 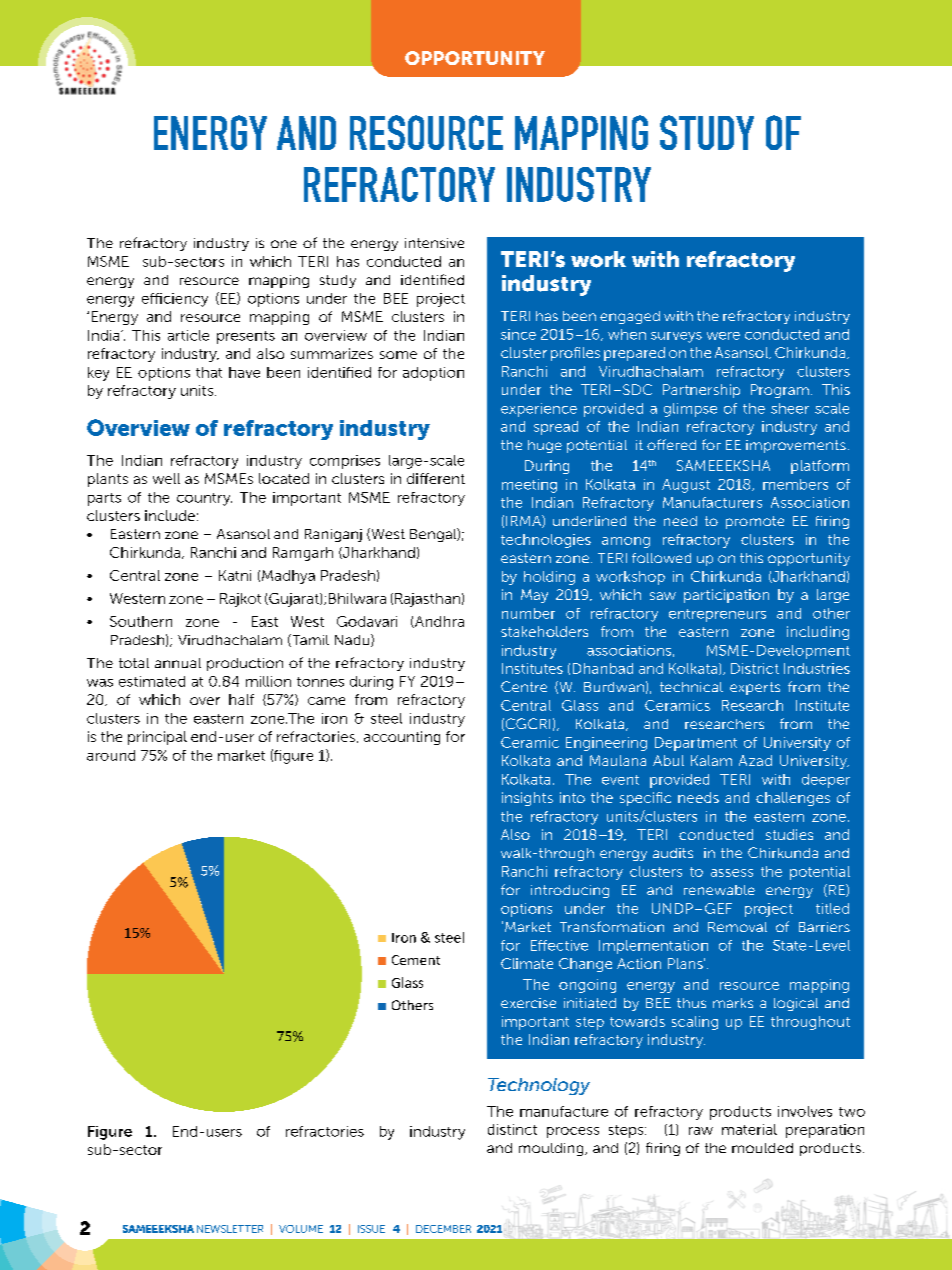 I want to click on accounting, so click(x=402, y=738).
